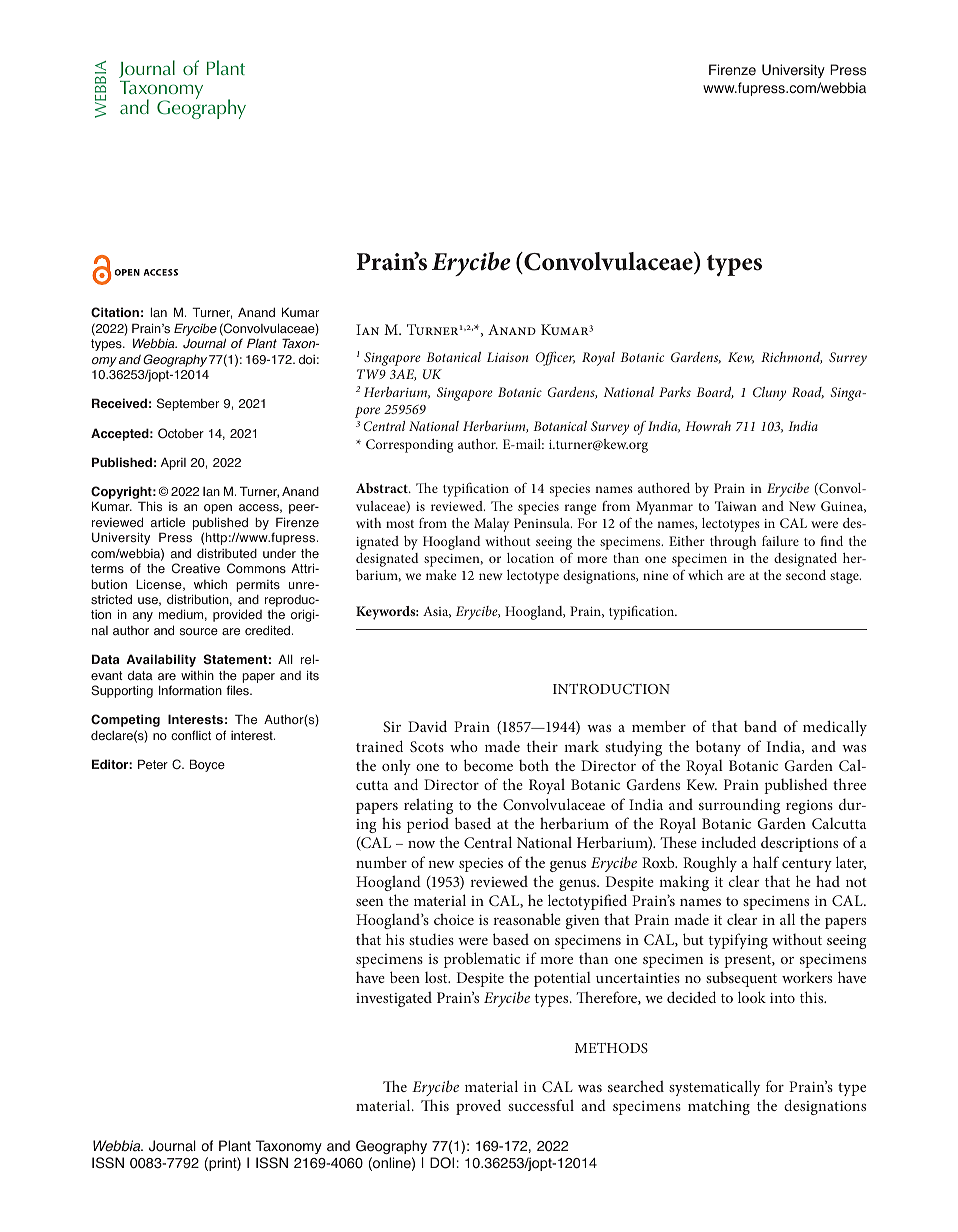 The height and width of the page is (1232, 958). I want to click on September, so click(188, 404).
